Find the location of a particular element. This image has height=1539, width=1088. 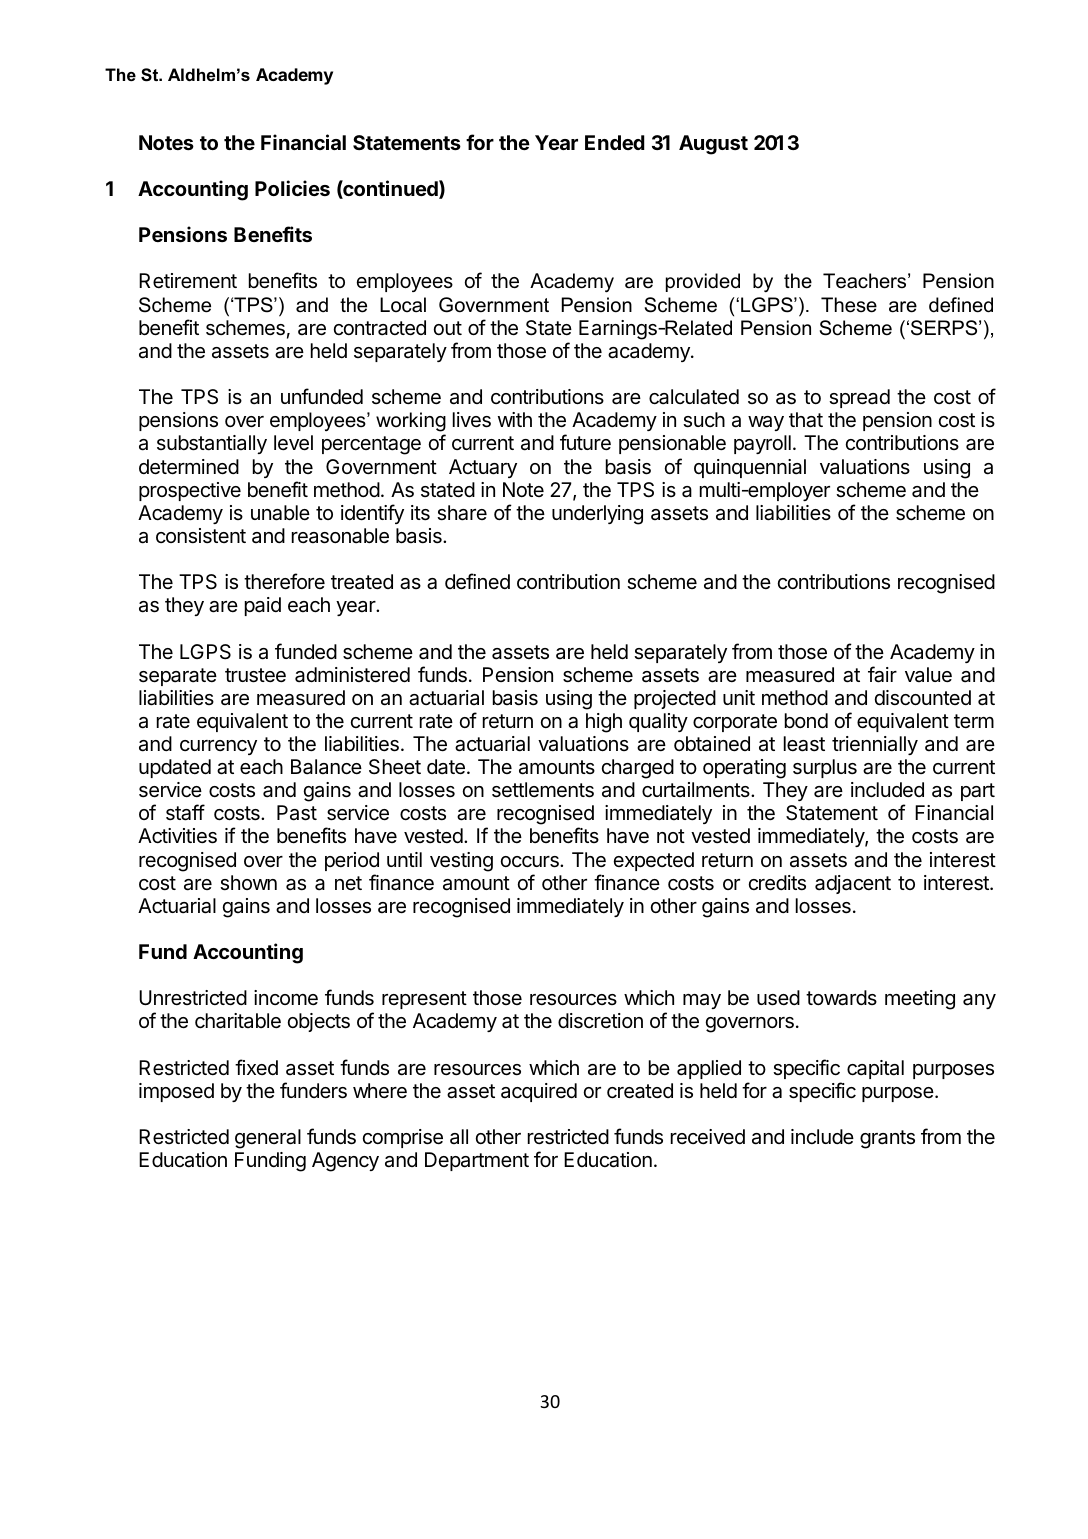

general is located at coordinates (268, 1139).
